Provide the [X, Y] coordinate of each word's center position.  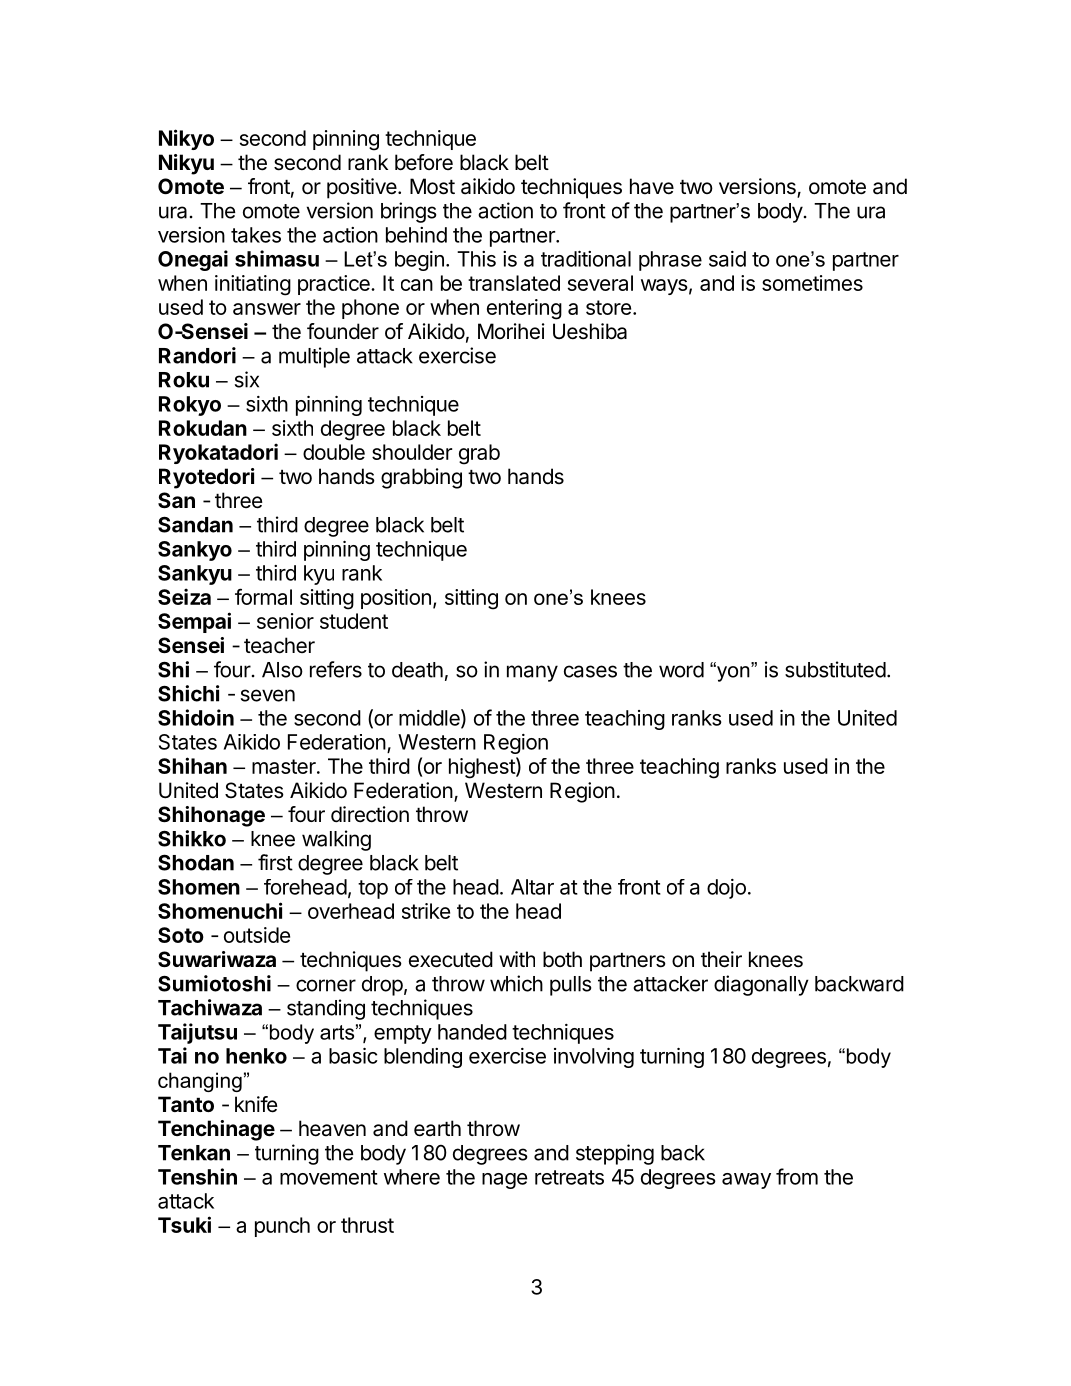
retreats [569, 1177]
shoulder [412, 452]
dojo [726, 889]
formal [263, 596]
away [746, 1181]
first [275, 862]
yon [733, 672]
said [727, 259]
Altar [532, 887]
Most [432, 186]
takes [256, 235]
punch [282, 1227]
